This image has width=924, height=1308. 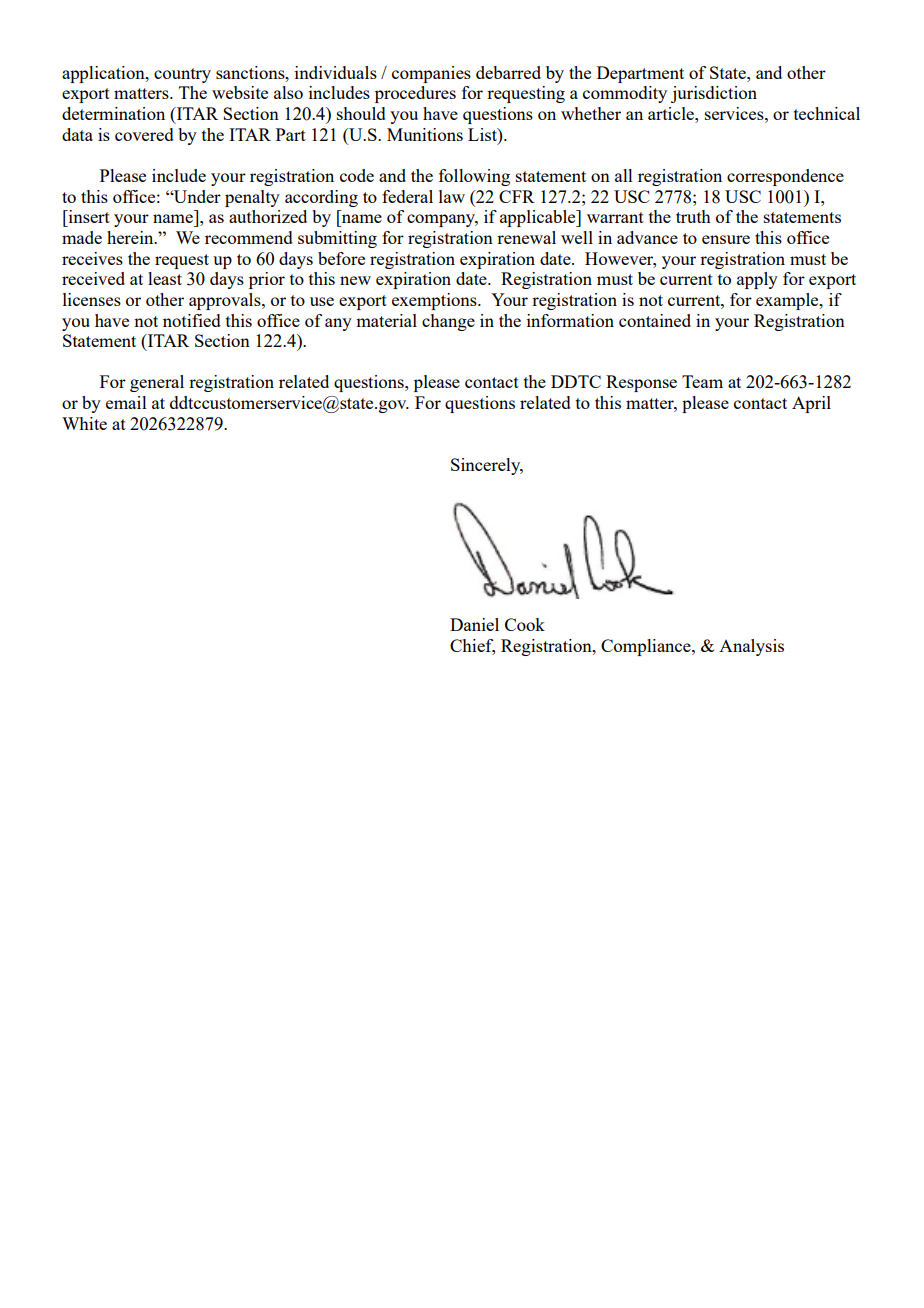 What do you see at coordinates (811, 404) in the image?
I see `April` at bounding box center [811, 404].
